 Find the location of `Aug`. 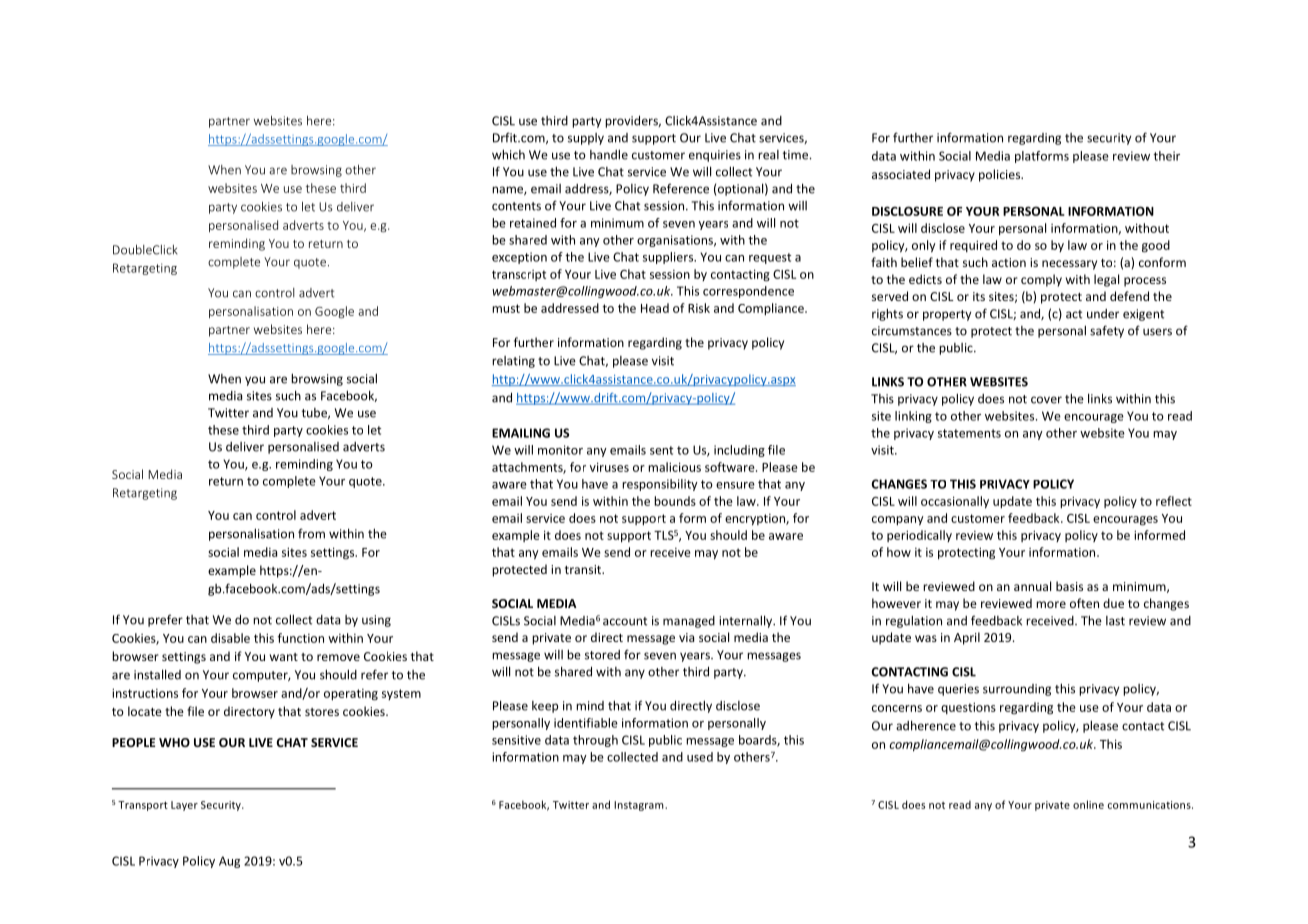

Aug is located at coordinates (229, 862).
